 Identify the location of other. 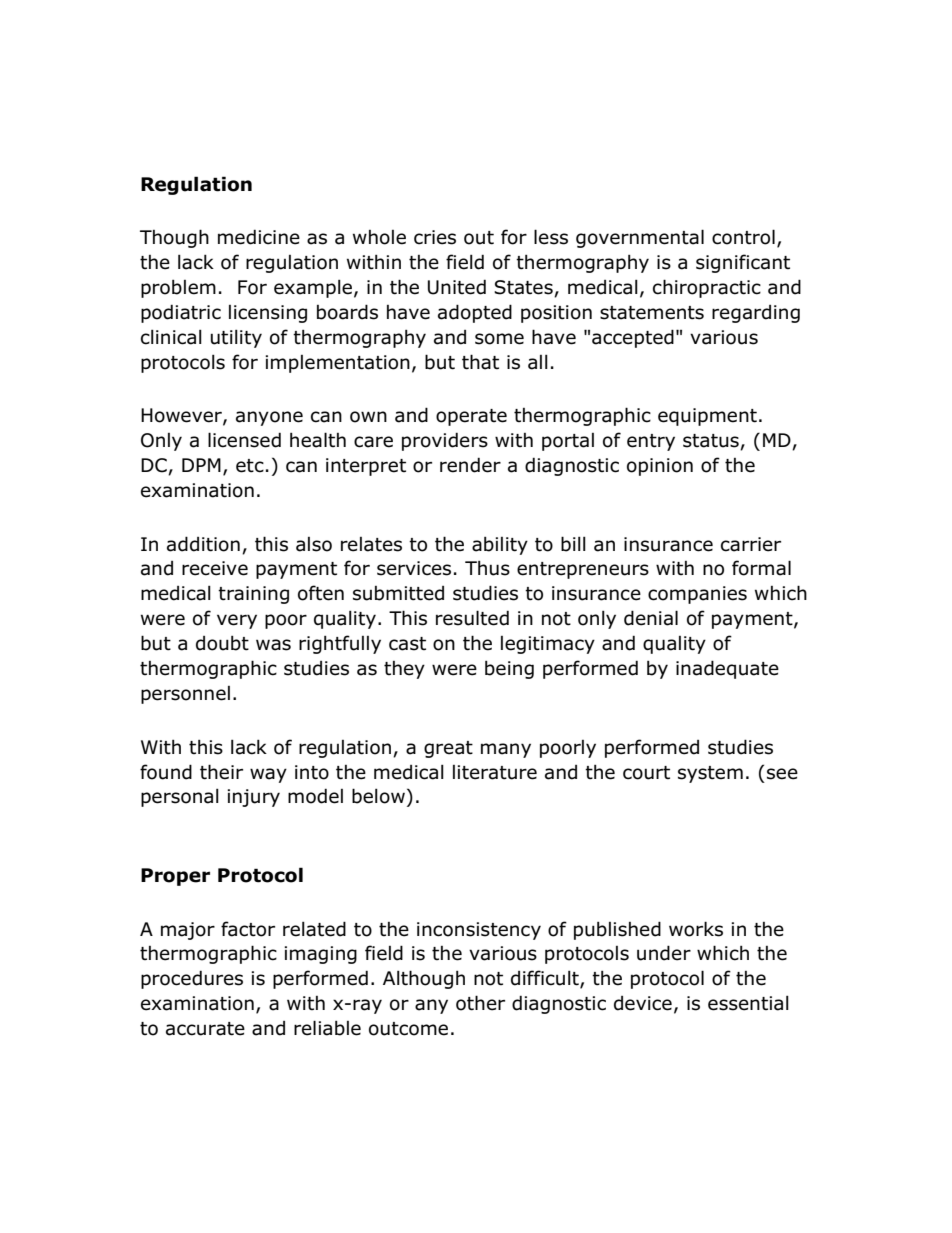
(480, 1003).
